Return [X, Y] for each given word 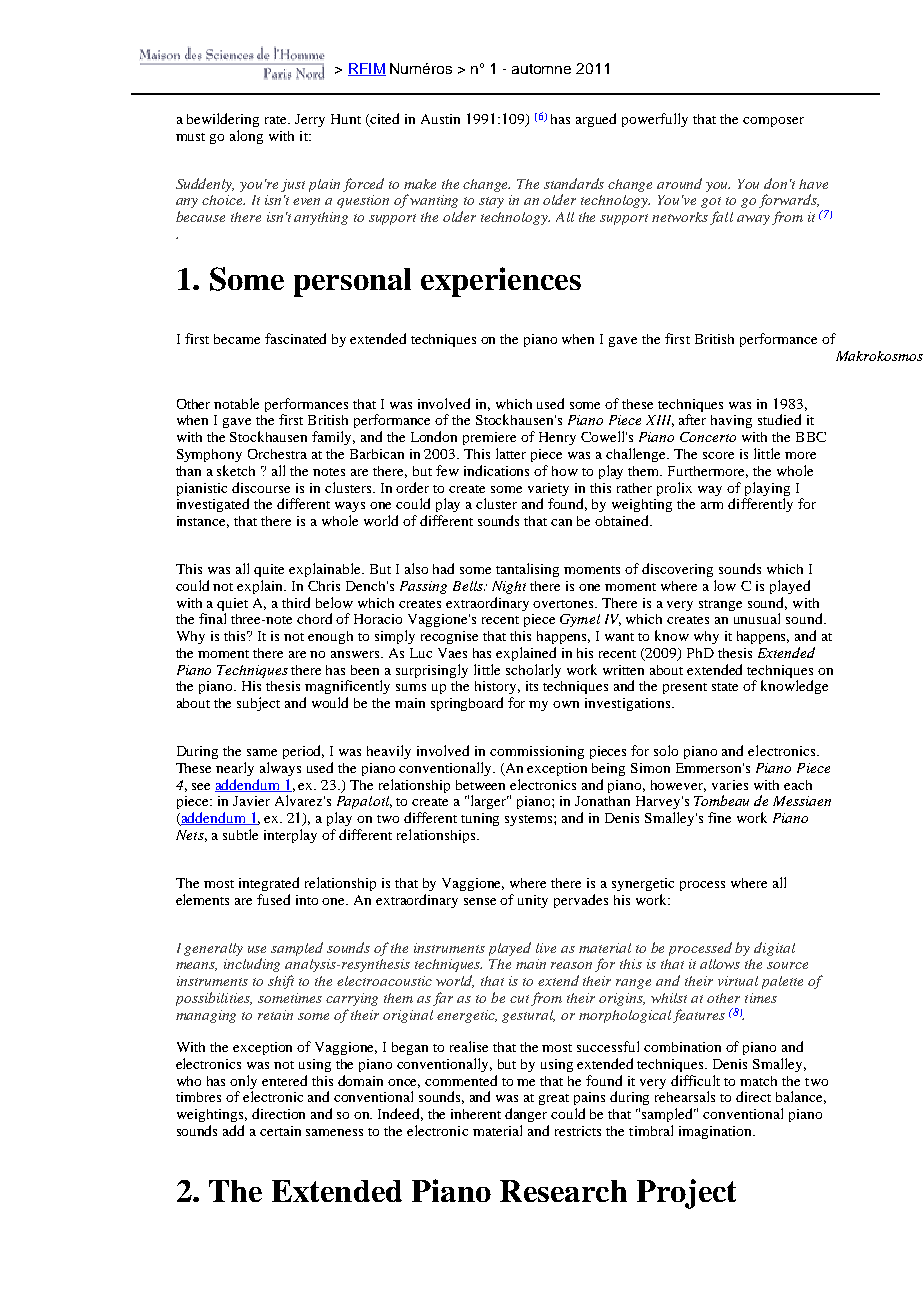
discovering [677, 570]
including [252, 965]
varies [730, 785]
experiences [501, 282]
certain [280, 1131]
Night [509, 587]
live [546, 948]
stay [491, 202]
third [296, 602]
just [293, 185]
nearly [235, 769]
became [237, 339]
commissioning [537, 752]
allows [720, 964]
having [731, 421]
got [711, 202]
